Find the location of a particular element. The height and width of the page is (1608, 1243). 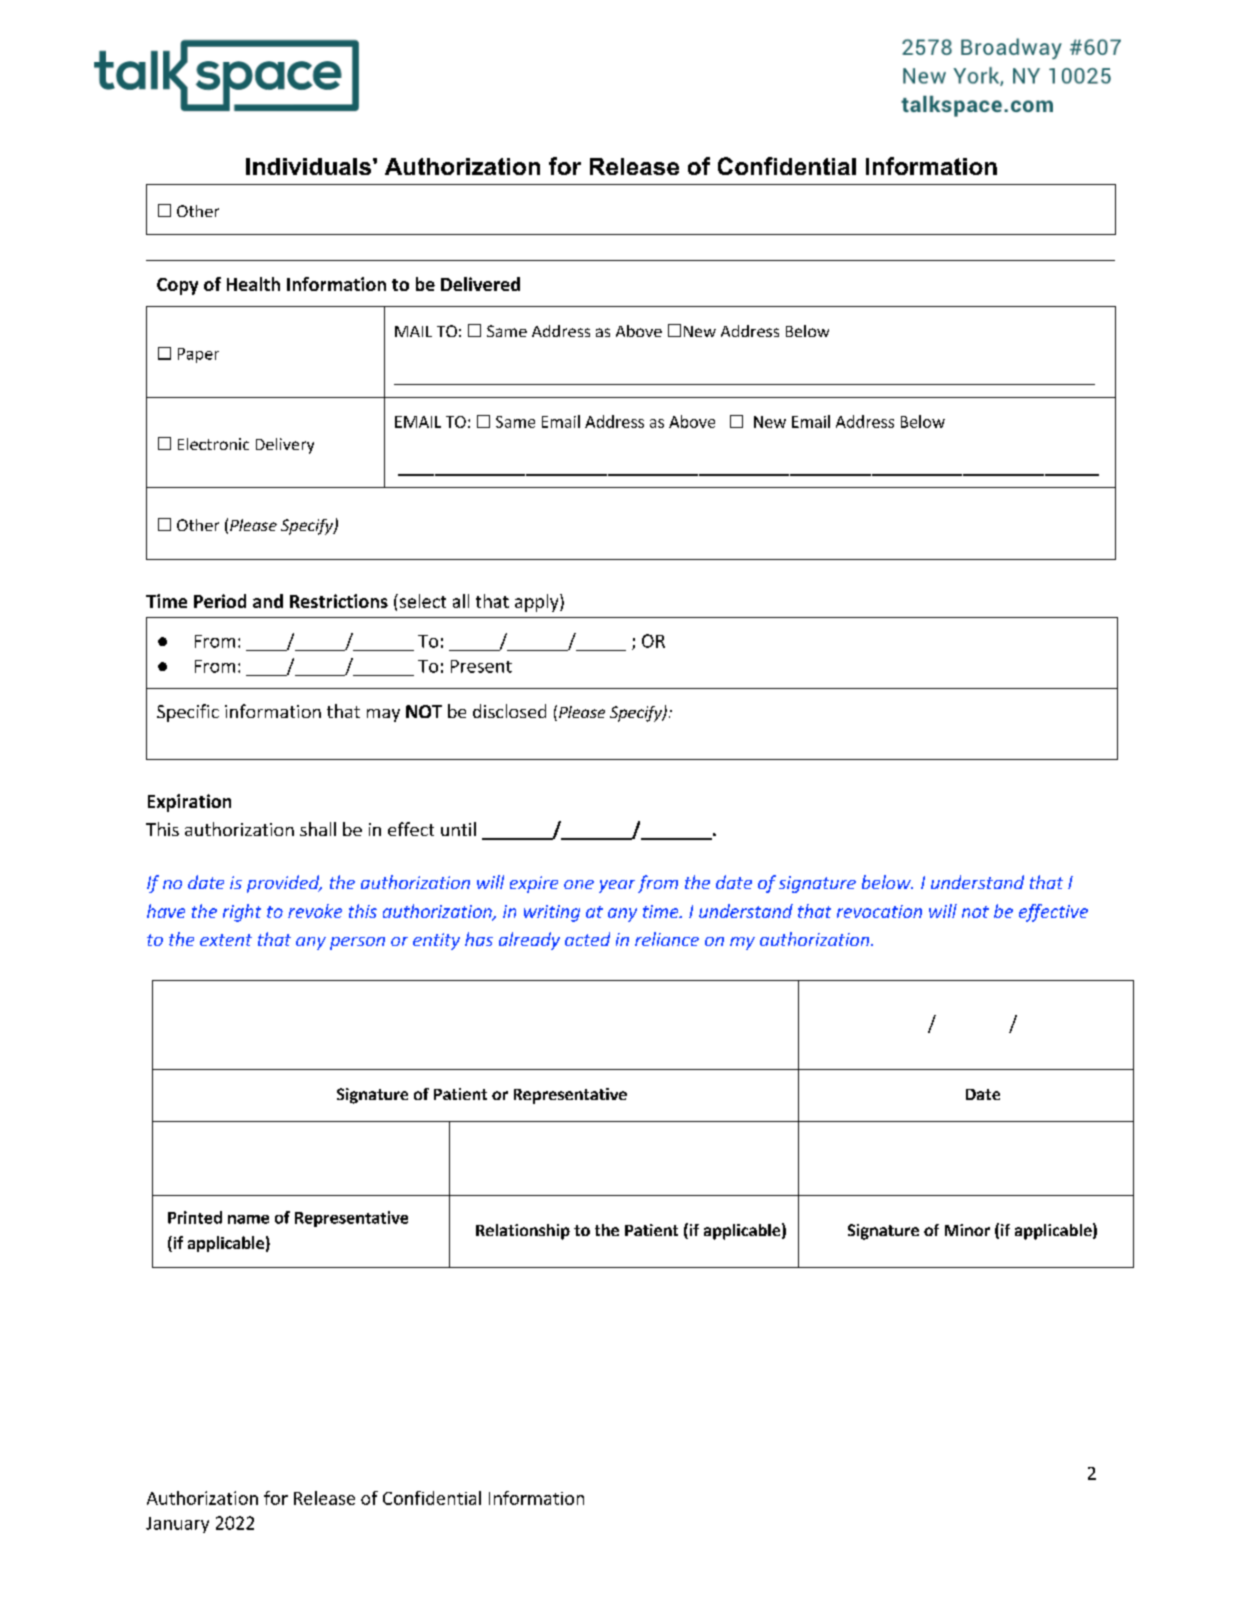

Relationship is located at coordinates (523, 1232).
